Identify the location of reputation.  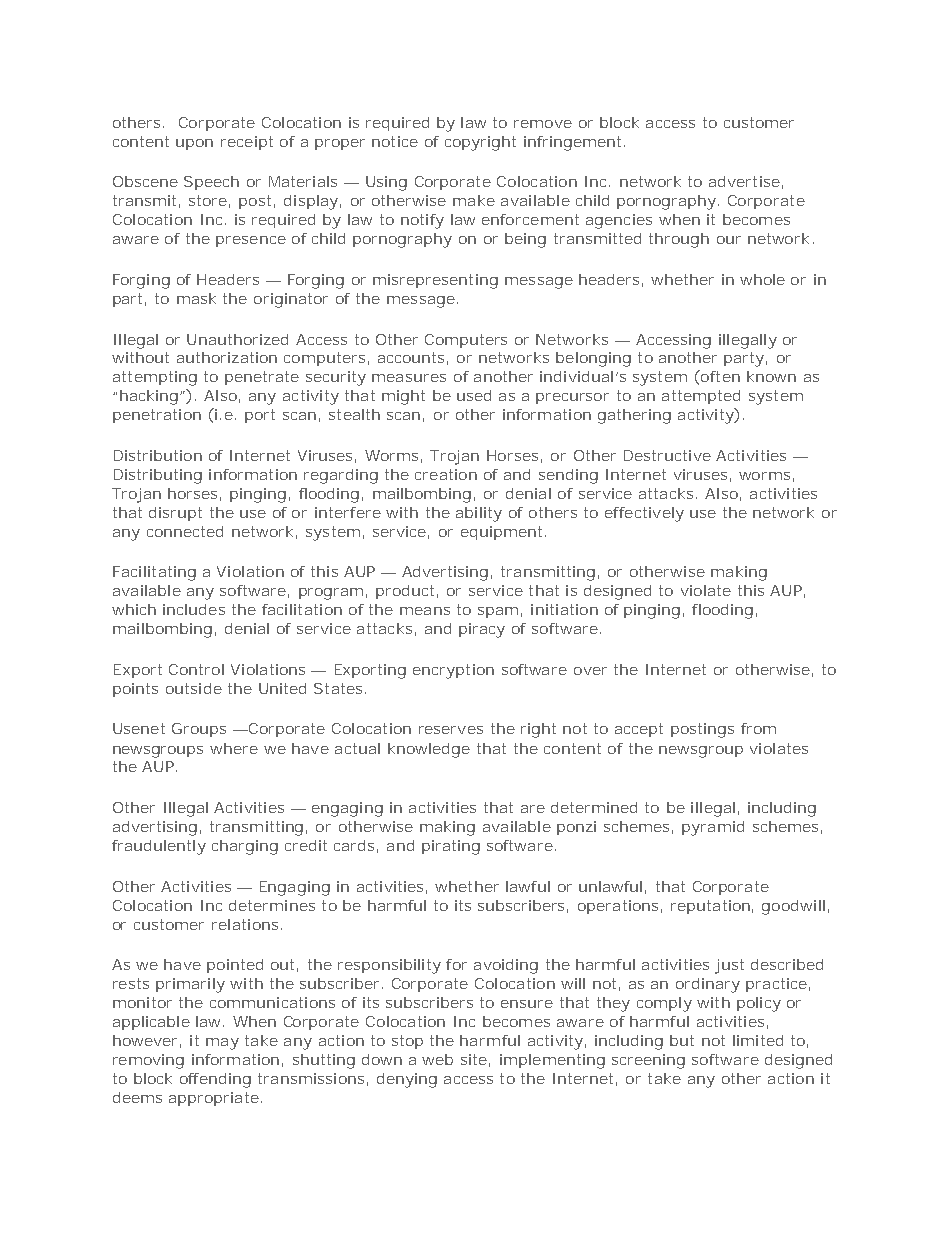
(710, 907).
